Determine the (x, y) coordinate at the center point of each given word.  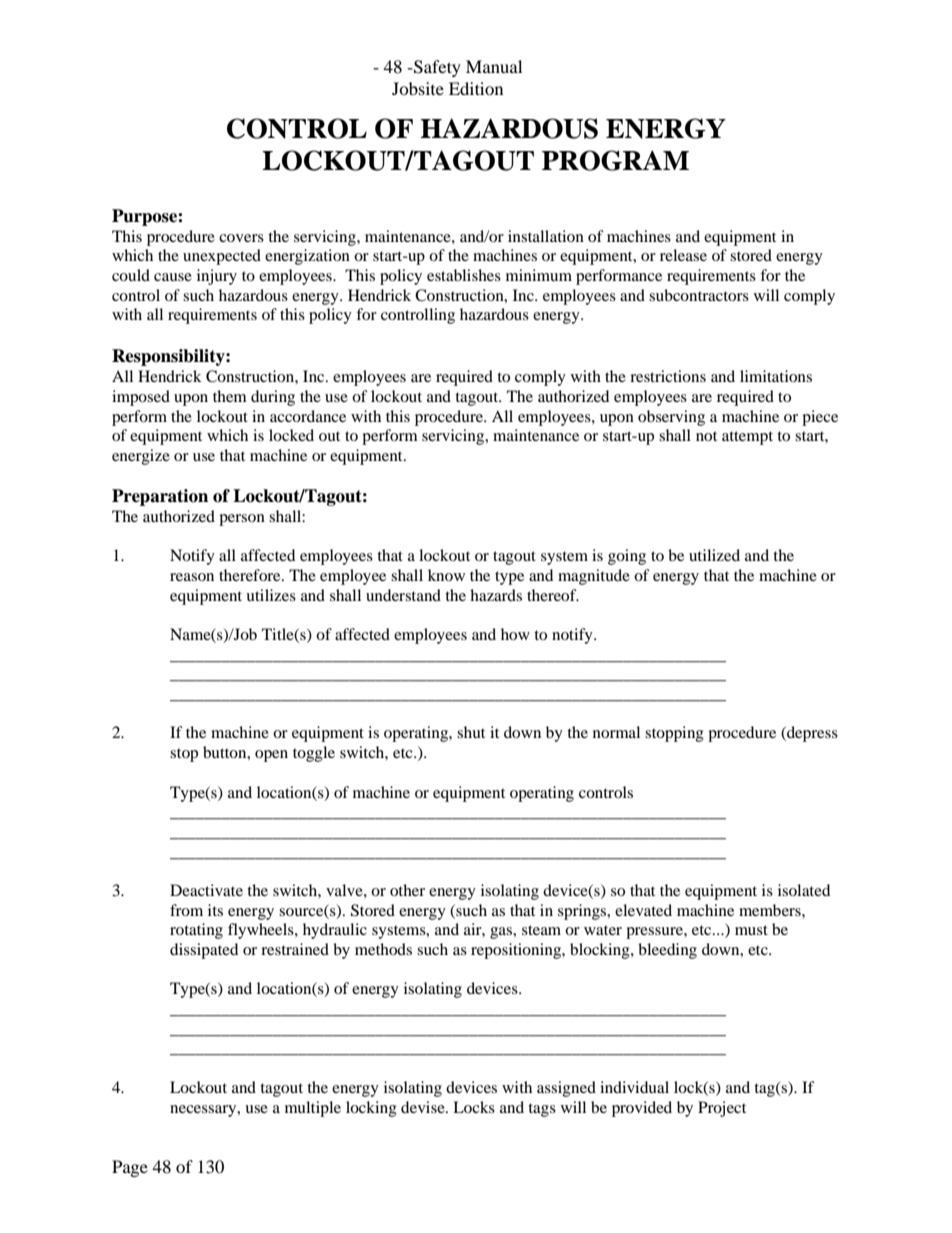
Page (130, 1168)
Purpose (145, 217)
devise (424, 1107)
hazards (496, 595)
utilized (714, 555)
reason (192, 577)
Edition (476, 88)
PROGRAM (615, 160)
